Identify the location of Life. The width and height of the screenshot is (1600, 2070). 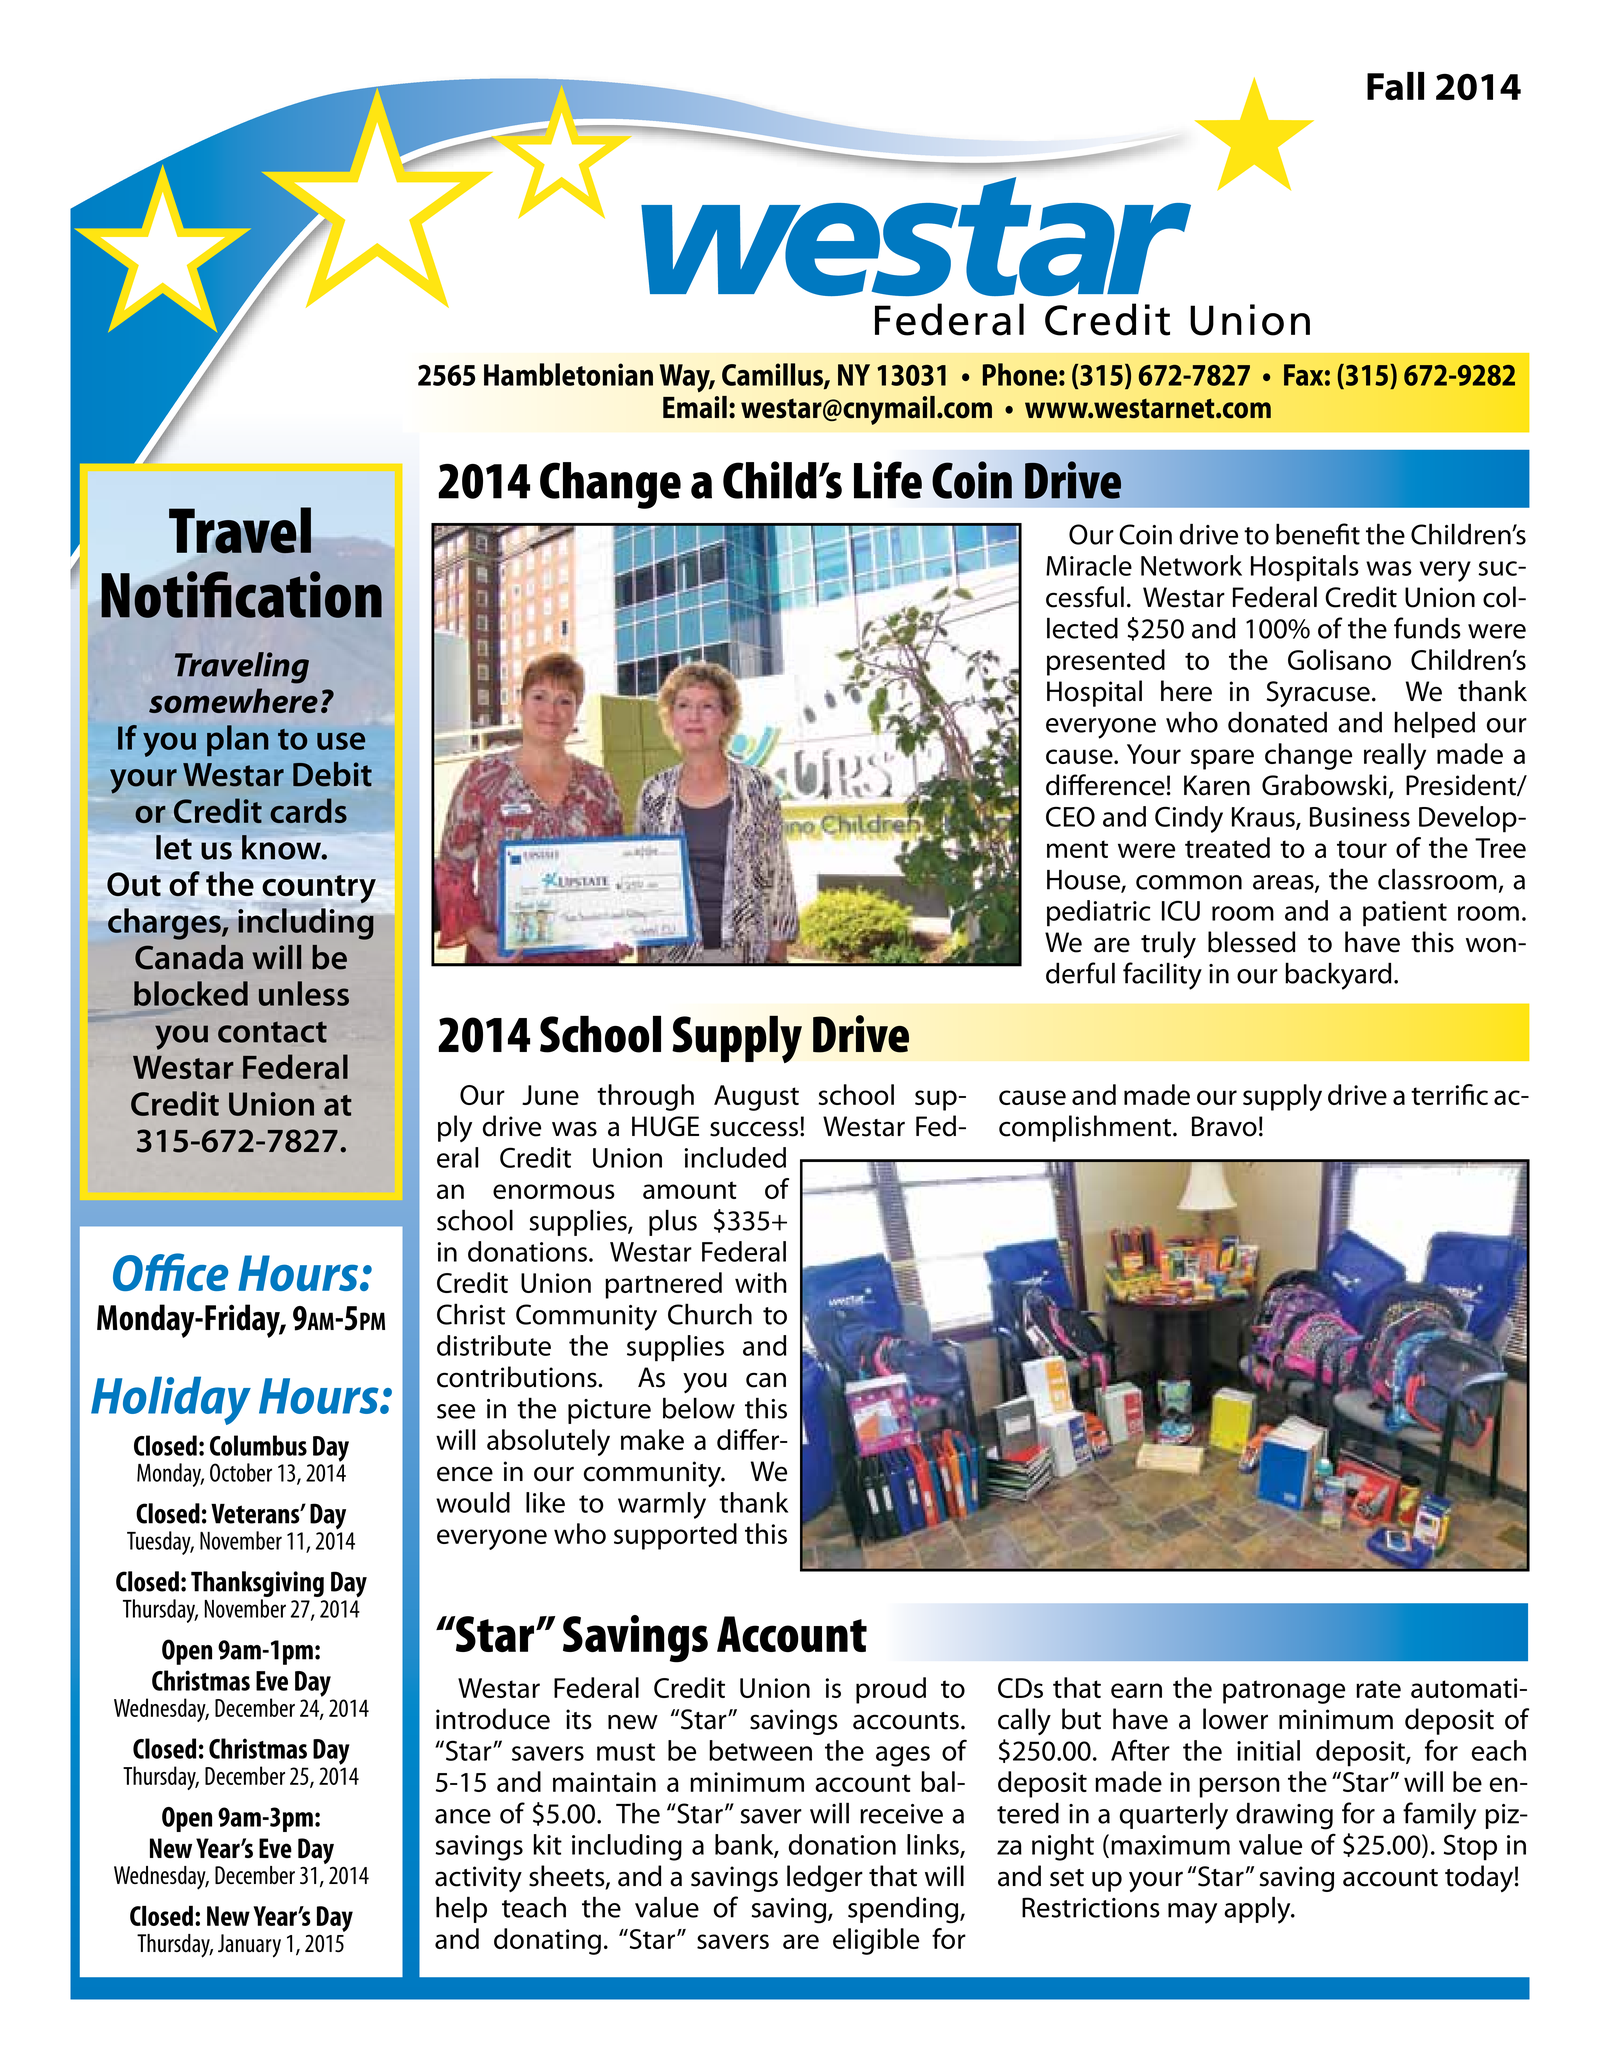
(888, 480).
